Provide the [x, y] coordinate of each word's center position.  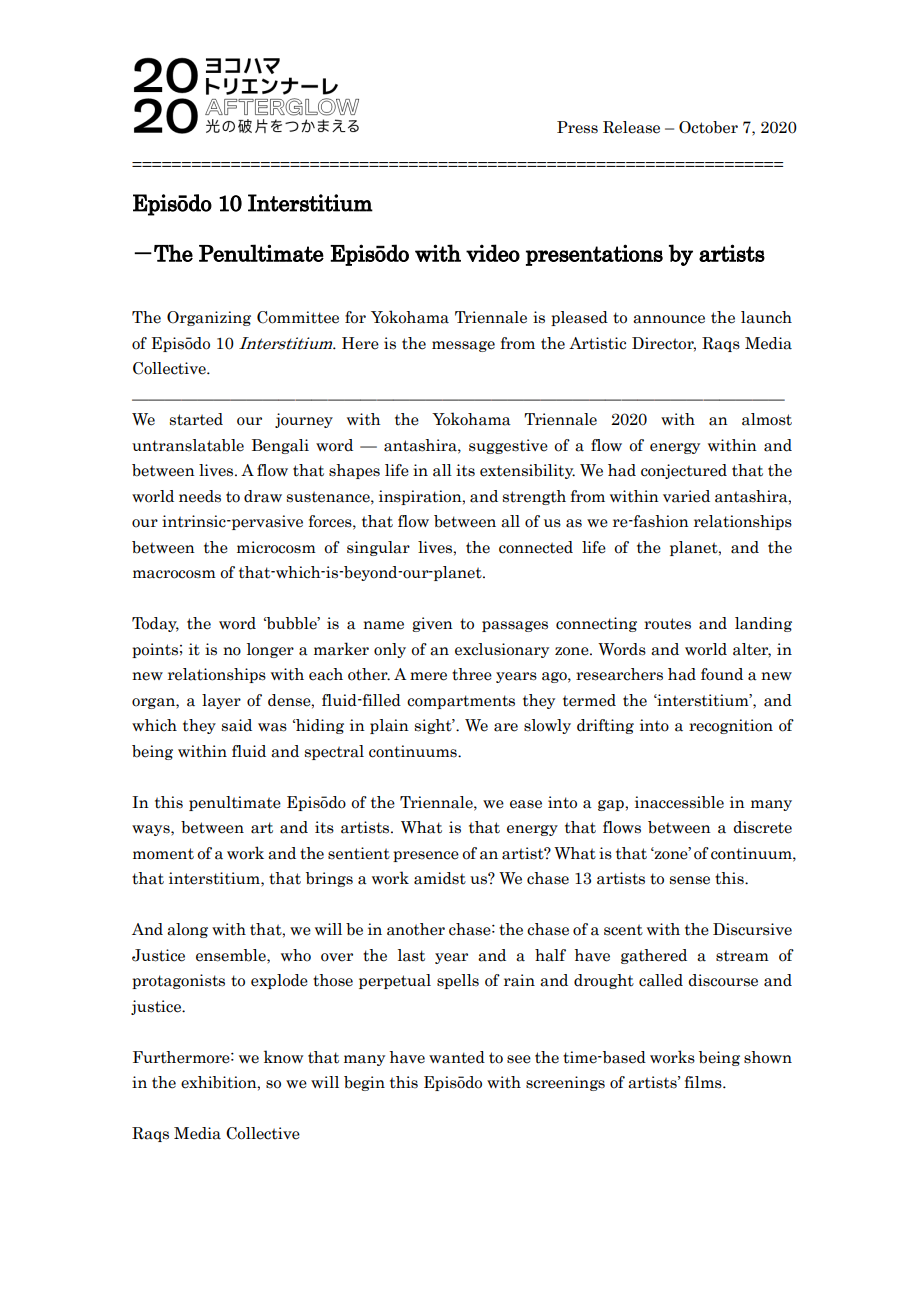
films [704, 1082]
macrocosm [174, 574]
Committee [298, 317]
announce [669, 319]
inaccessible [679, 802]
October [708, 127]
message [463, 346]
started [196, 419]
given [432, 624]
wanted [457, 1057]
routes [667, 624]
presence [426, 856]
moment [163, 854]
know [283, 1057]
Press [577, 127]
